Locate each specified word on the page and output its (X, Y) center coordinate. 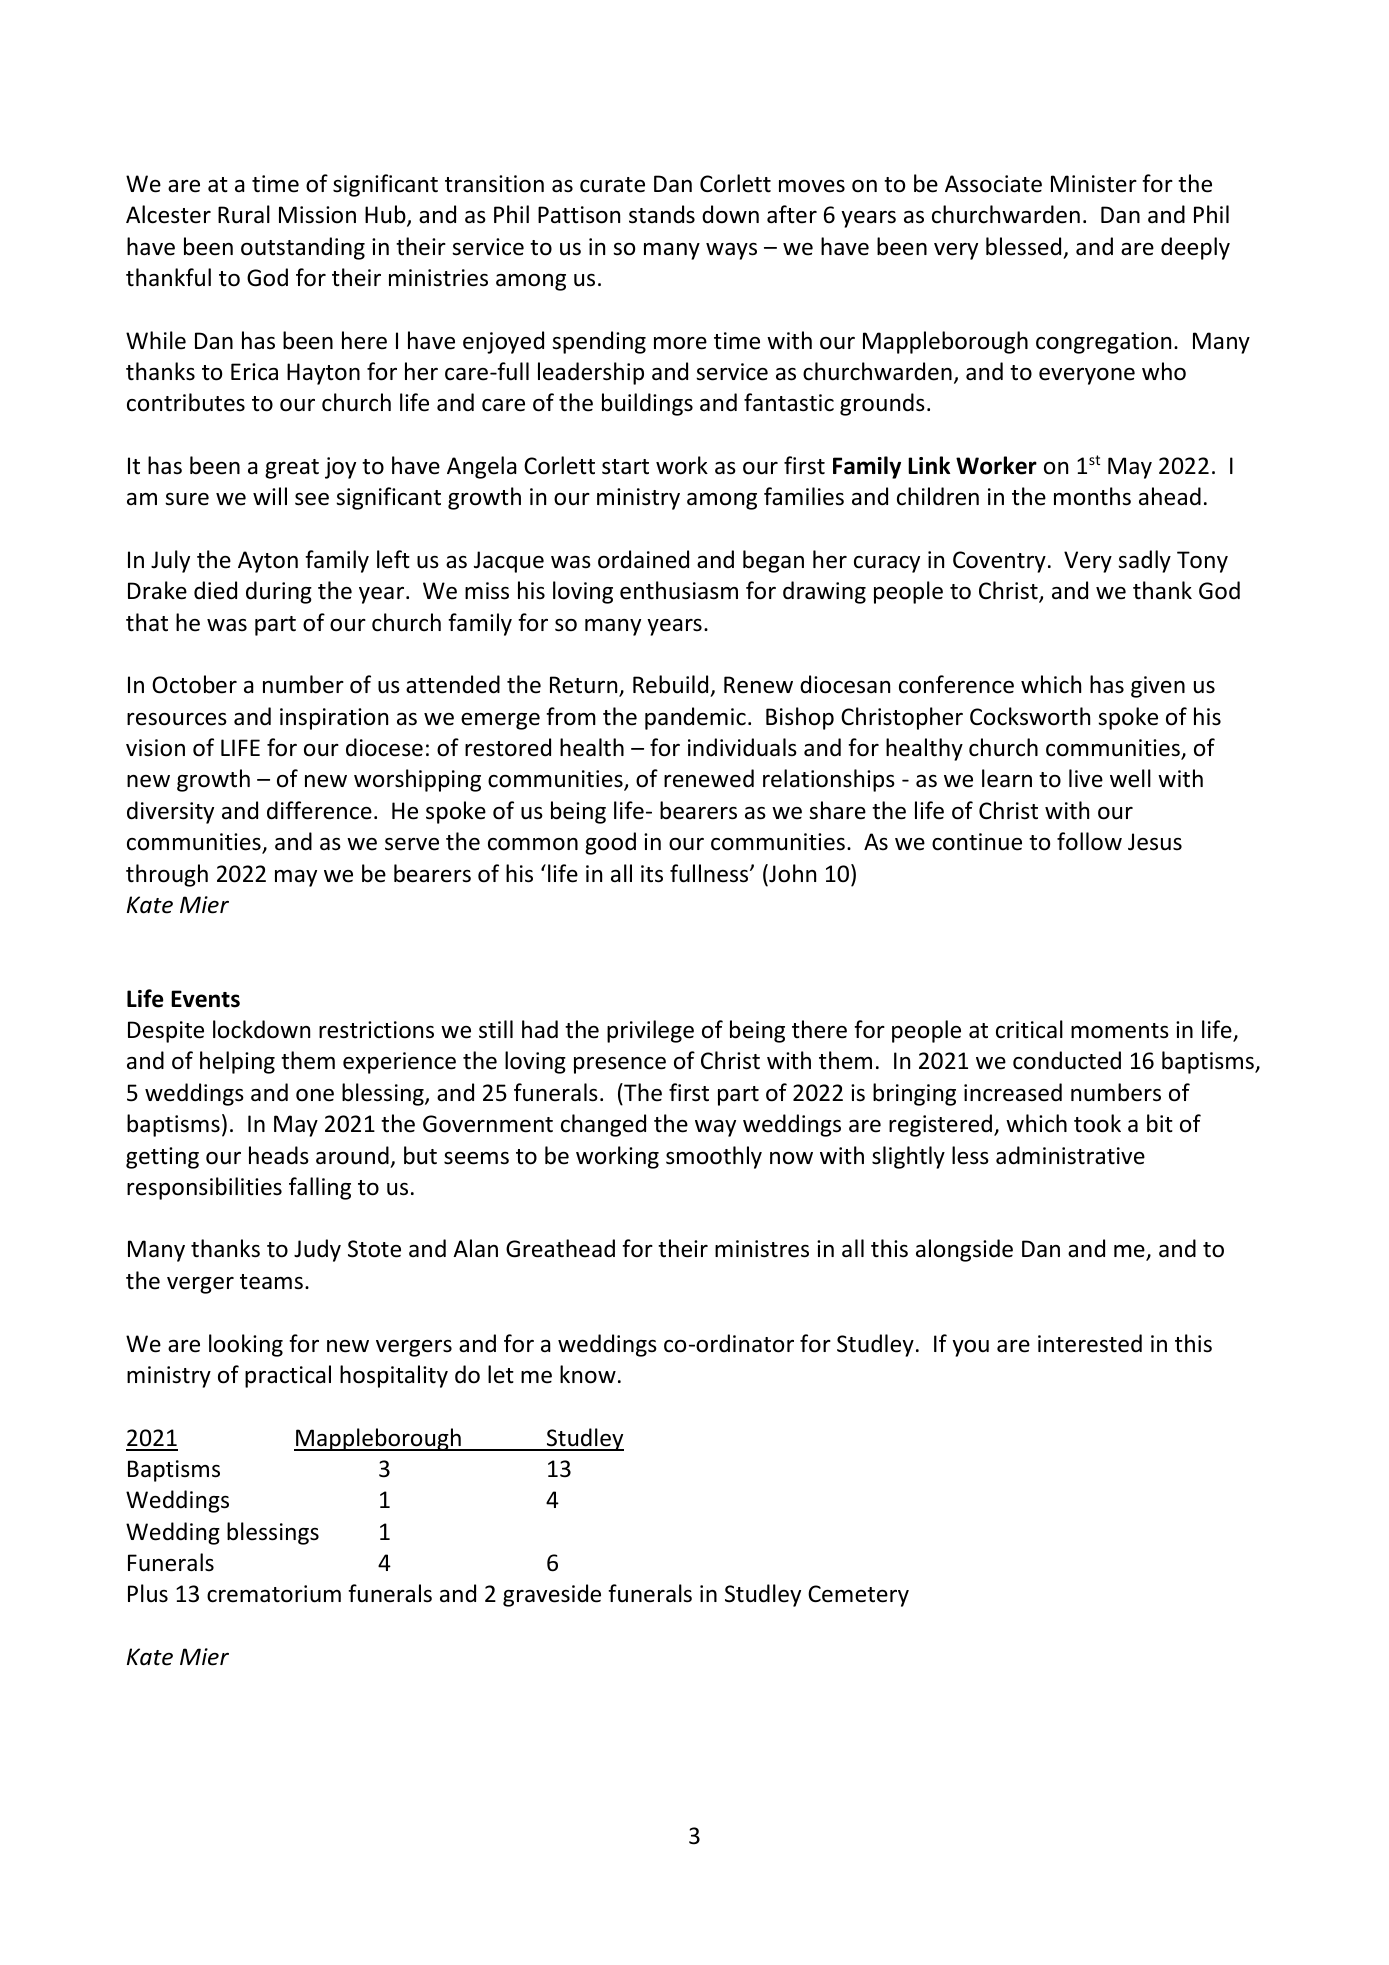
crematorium (274, 1594)
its (652, 874)
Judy (317, 1250)
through (167, 875)
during (279, 592)
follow (1089, 841)
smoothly (714, 1157)
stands (662, 214)
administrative (1070, 1155)
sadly (1144, 561)
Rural (244, 214)
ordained (643, 559)
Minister (1094, 184)
